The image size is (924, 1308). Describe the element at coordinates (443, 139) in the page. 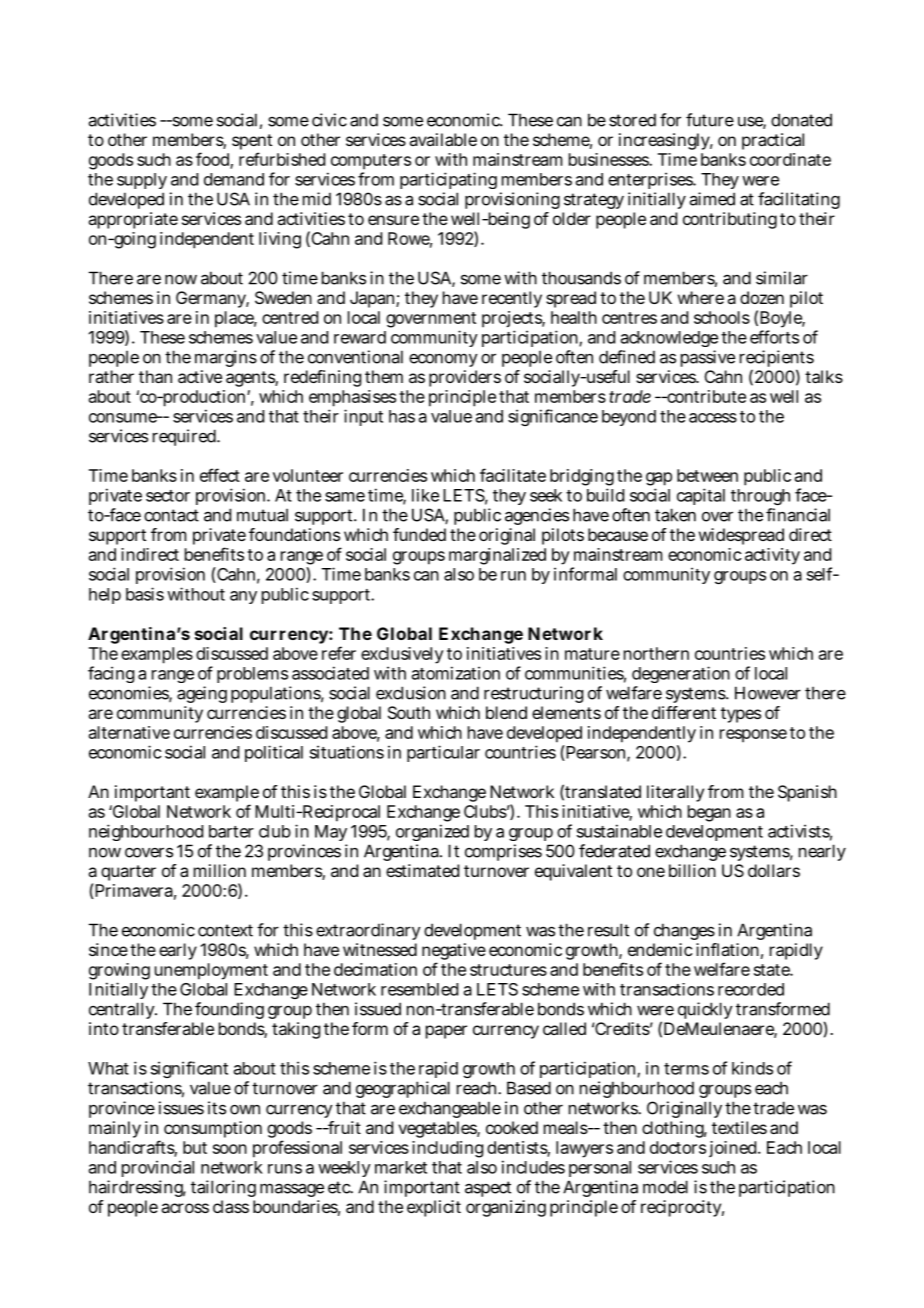

I see `available` at that location.
